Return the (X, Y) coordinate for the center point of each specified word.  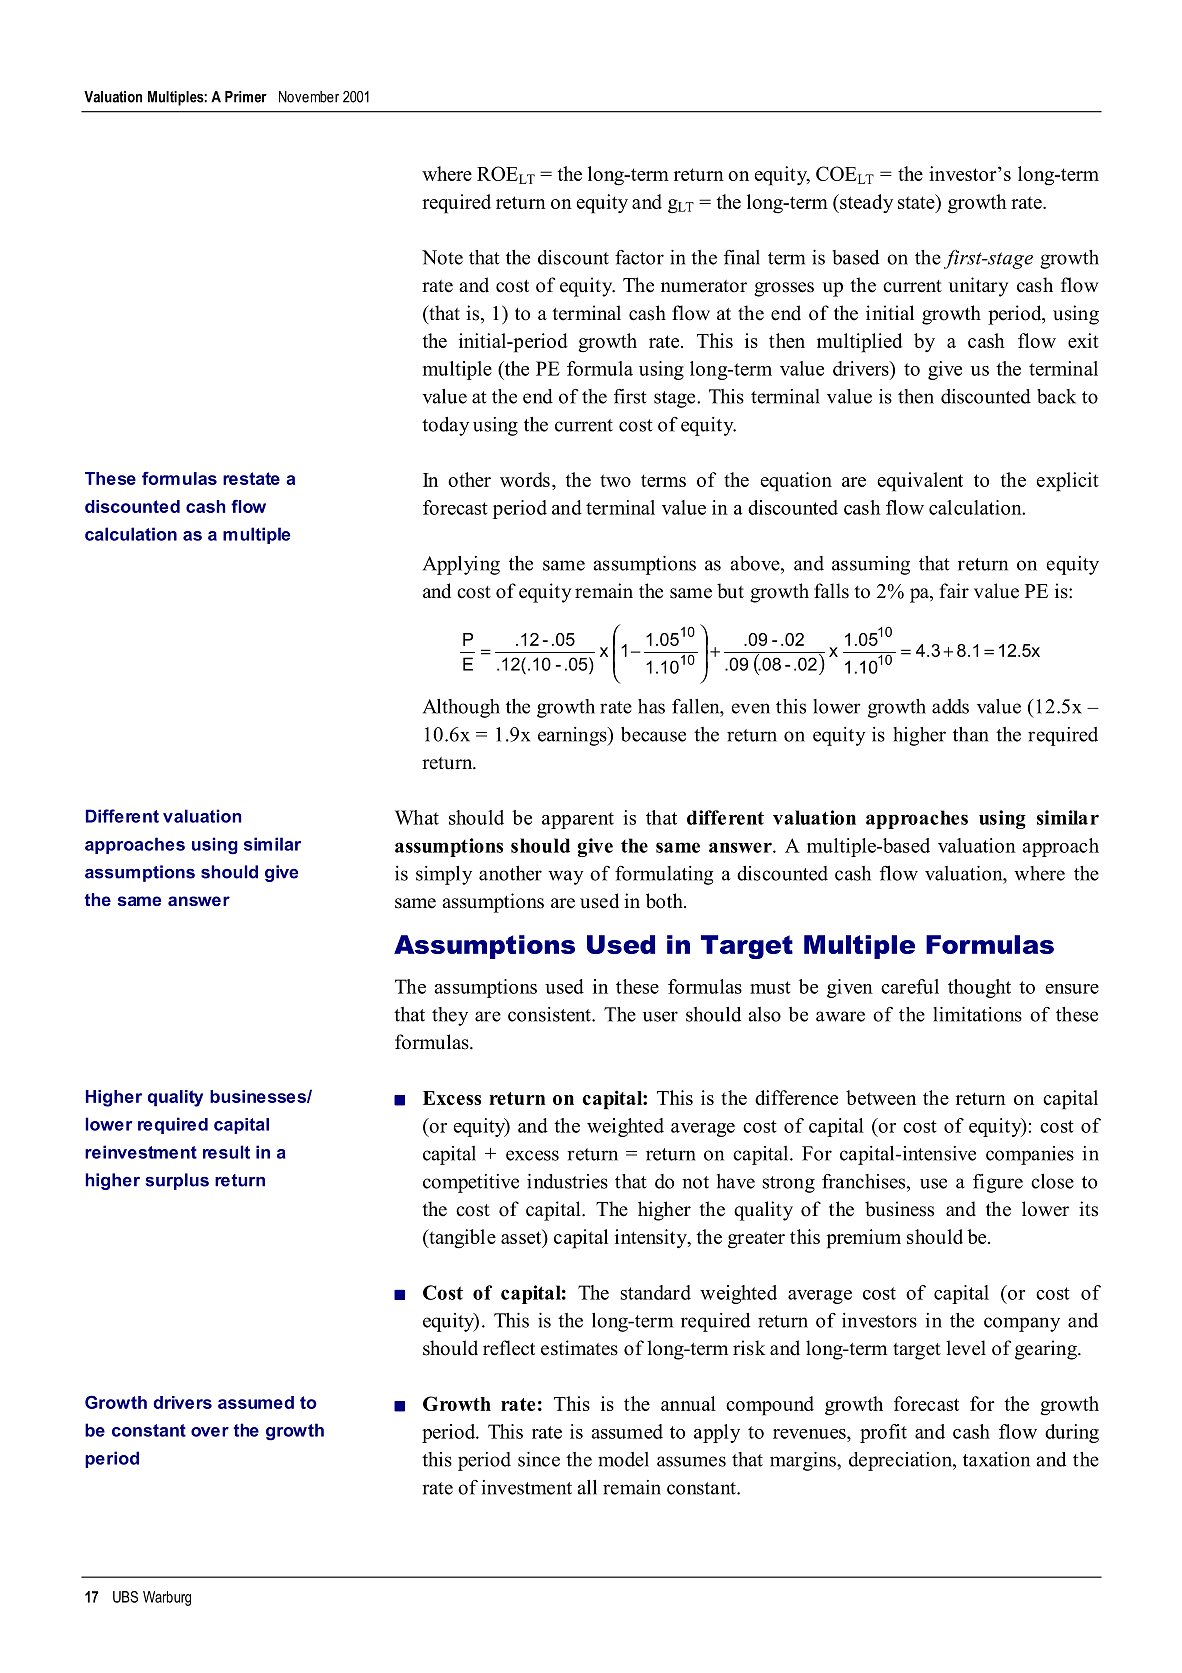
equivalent (920, 482)
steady (865, 203)
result (226, 1152)
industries (567, 1181)
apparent (578, 820)
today (445, 426)
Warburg (167, 1598)
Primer (246, 97)
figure (998, 1183)
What (417, 817)
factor (639, 257)
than (971, 734)
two (615, 480)
